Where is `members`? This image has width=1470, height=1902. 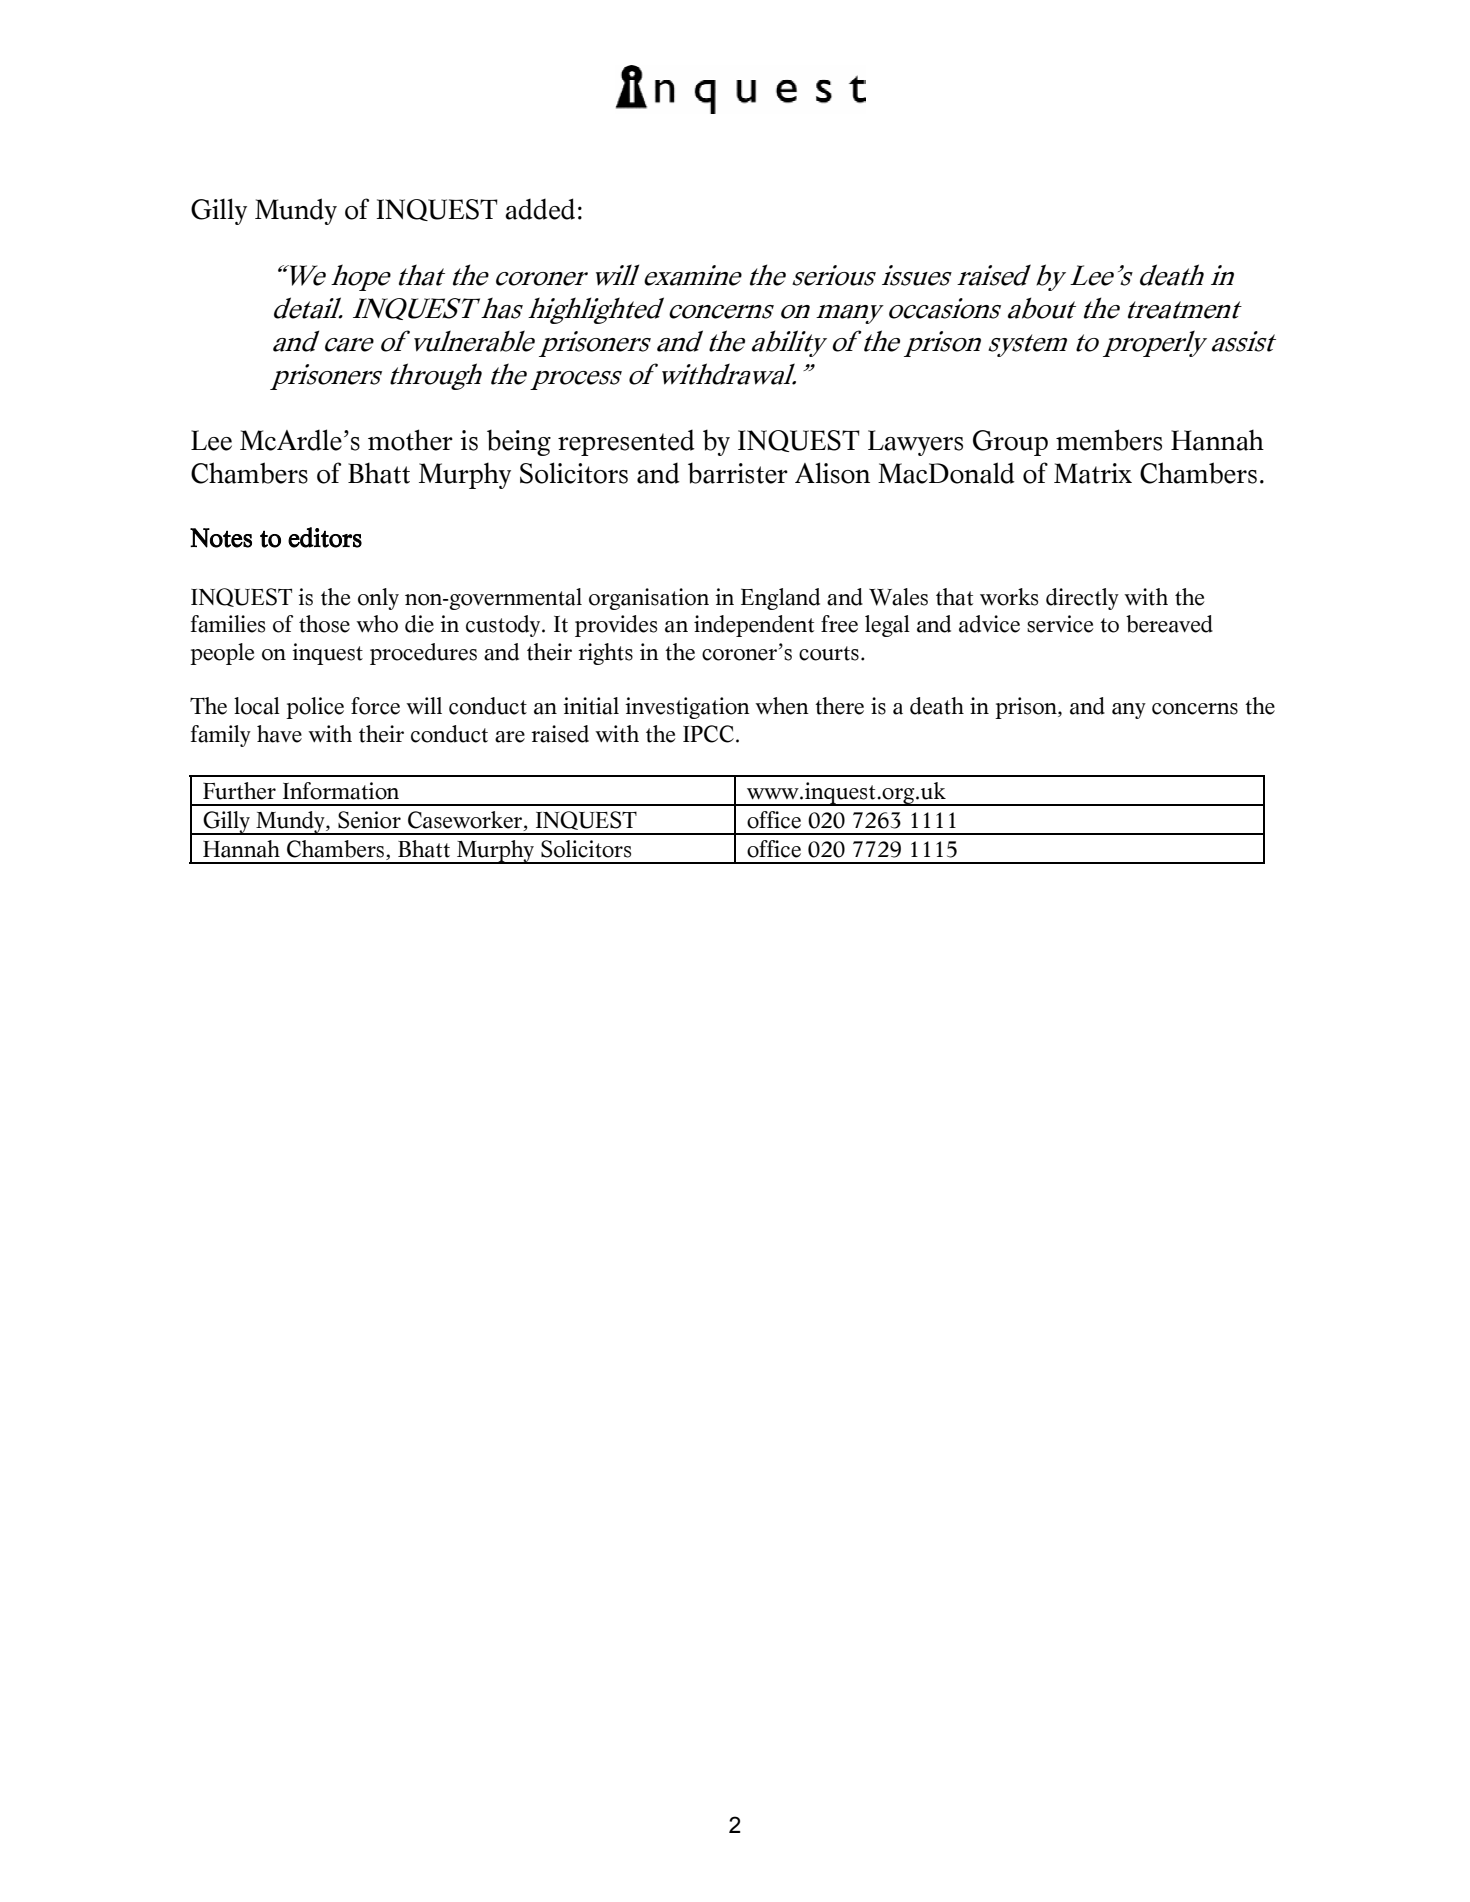 members is located at coordinates (1109, 440).
